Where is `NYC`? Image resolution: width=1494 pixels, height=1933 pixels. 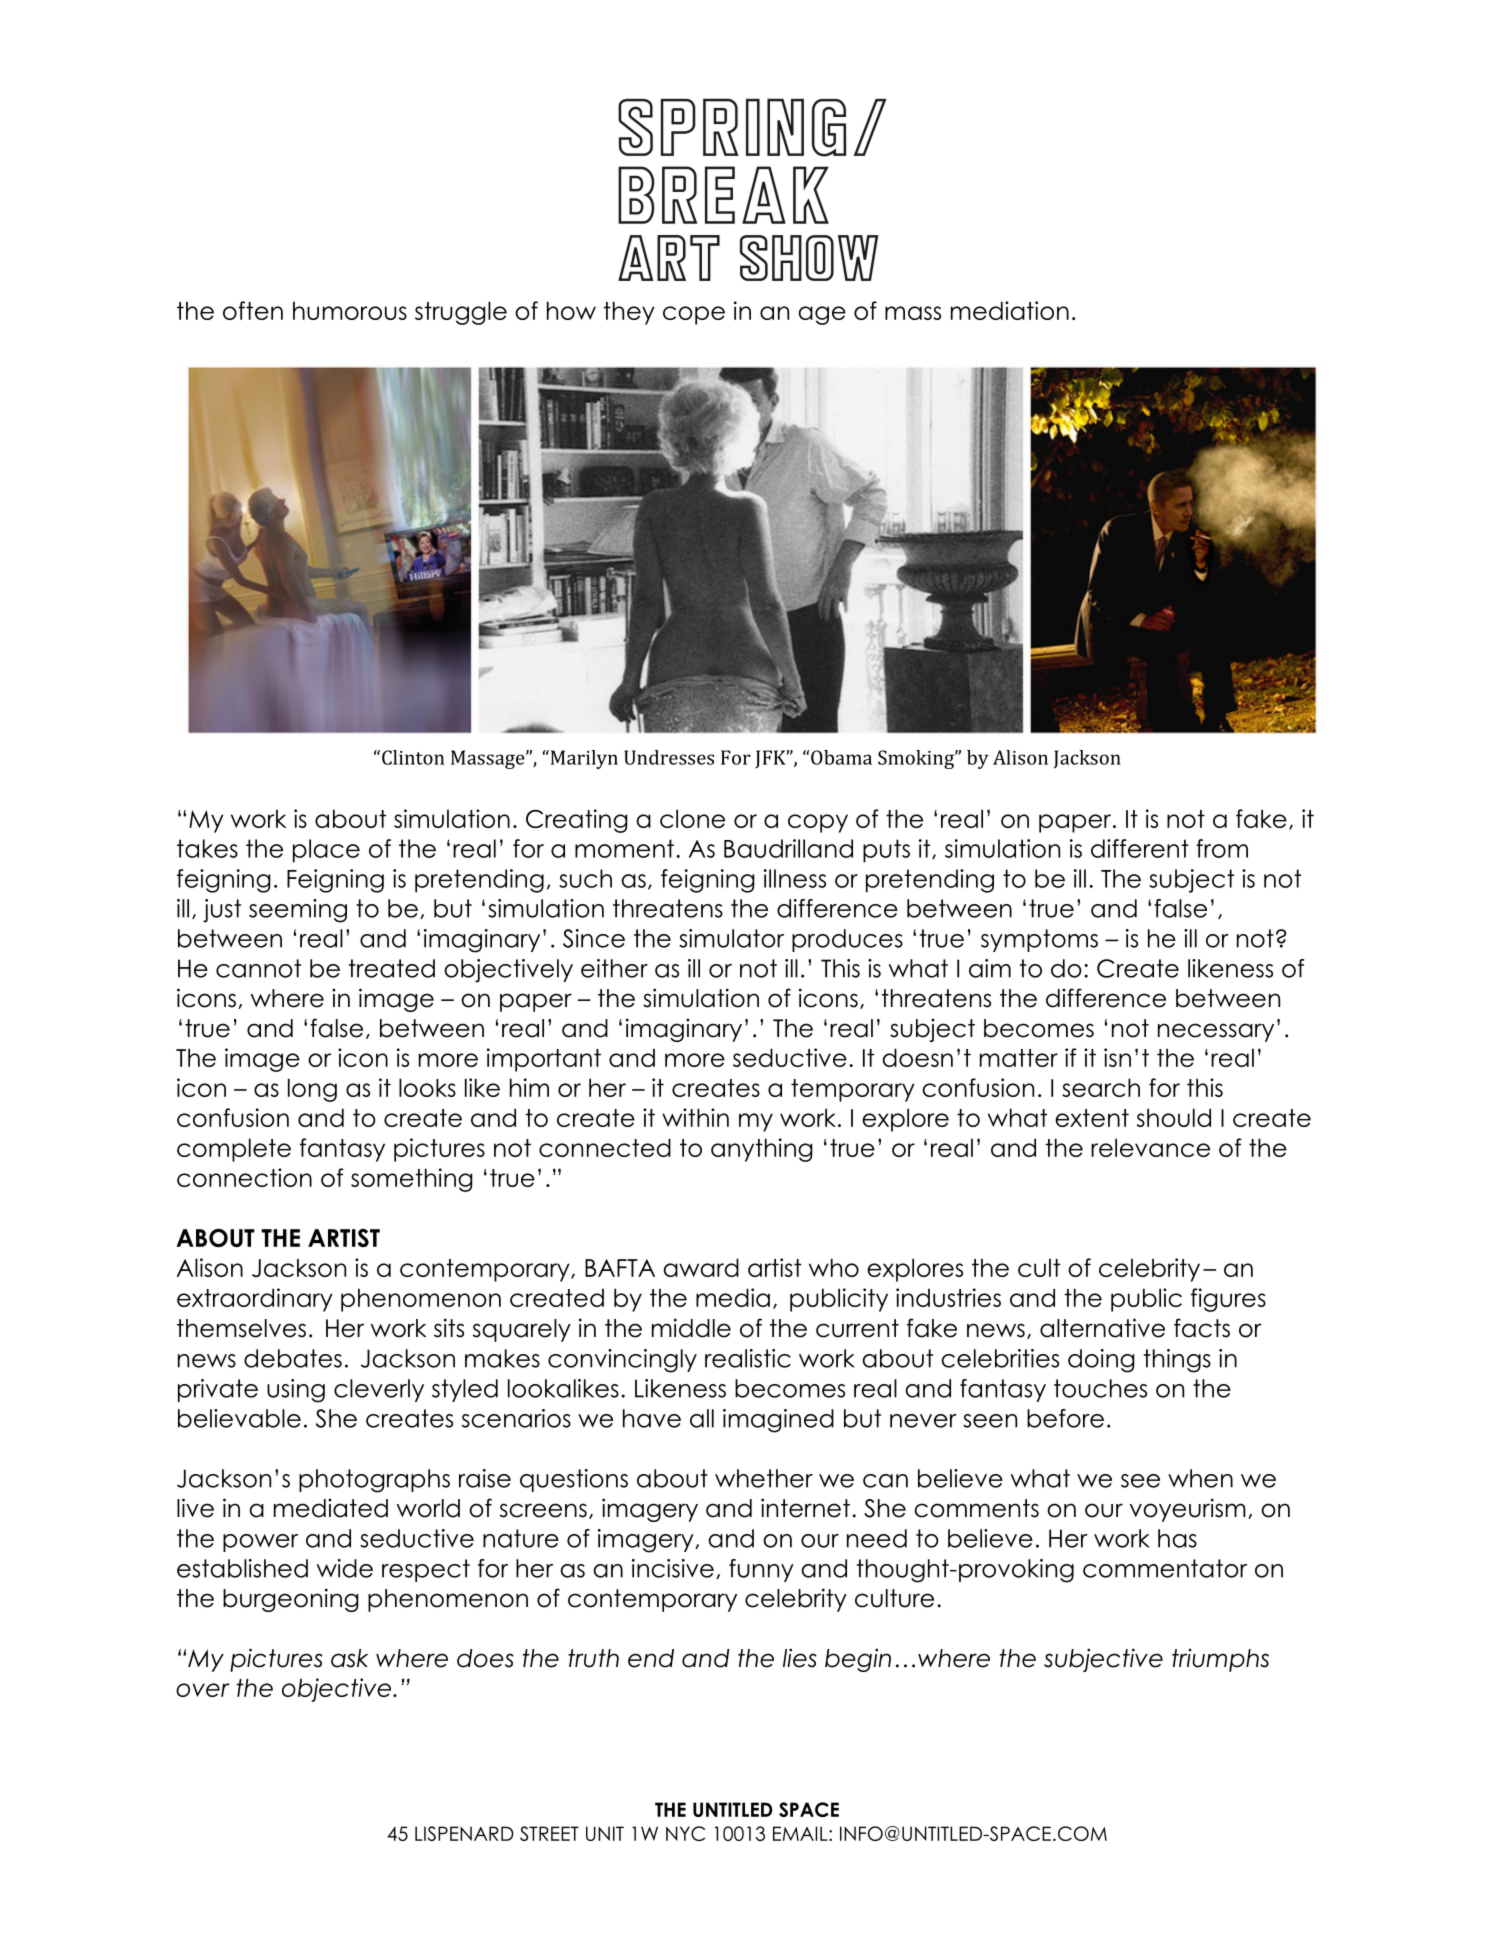
NYC is located at coordinates (685, 1833).
